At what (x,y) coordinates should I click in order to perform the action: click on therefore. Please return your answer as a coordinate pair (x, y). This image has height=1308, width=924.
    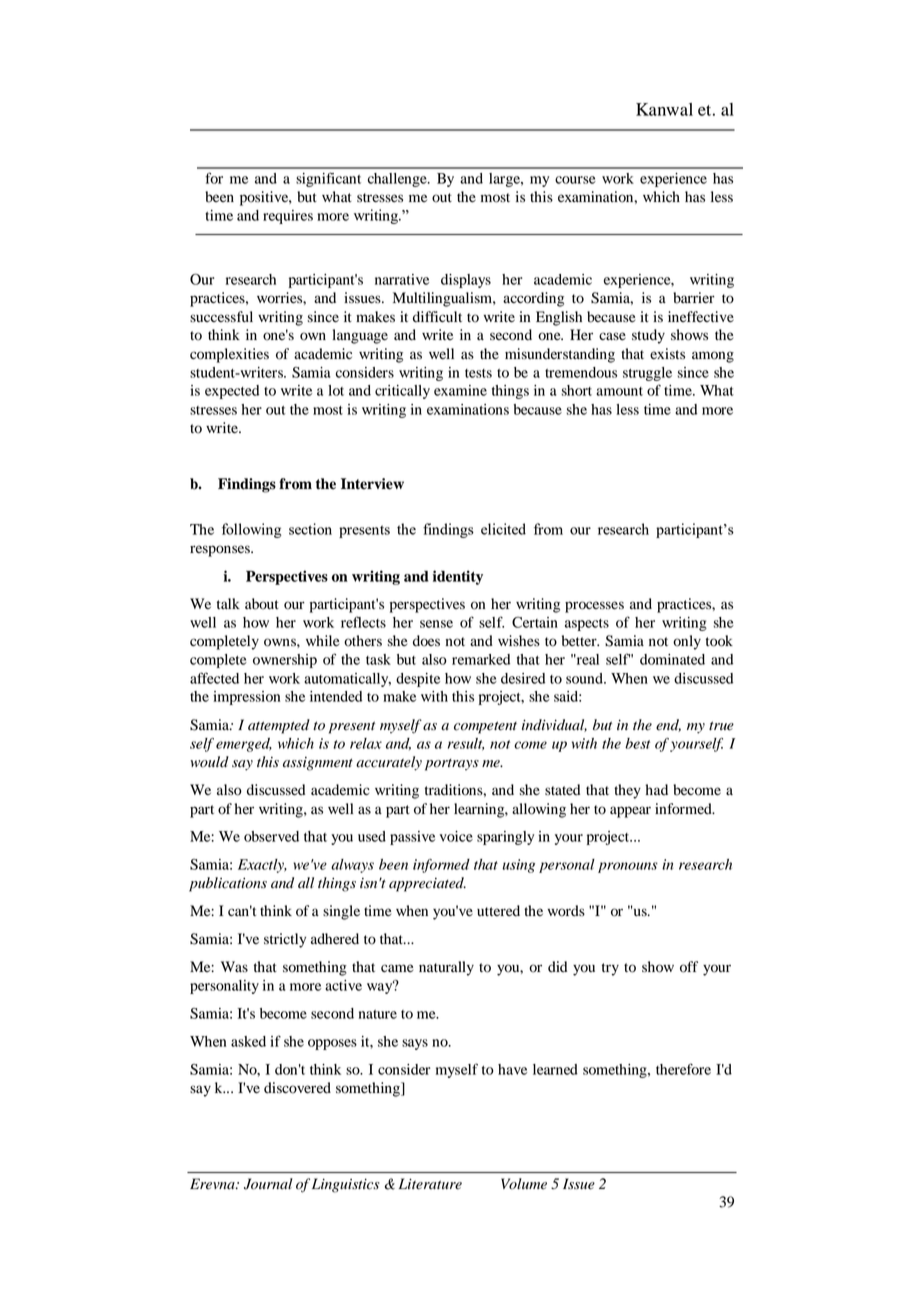
    Looking at the image, I should click on (683, 1069).
